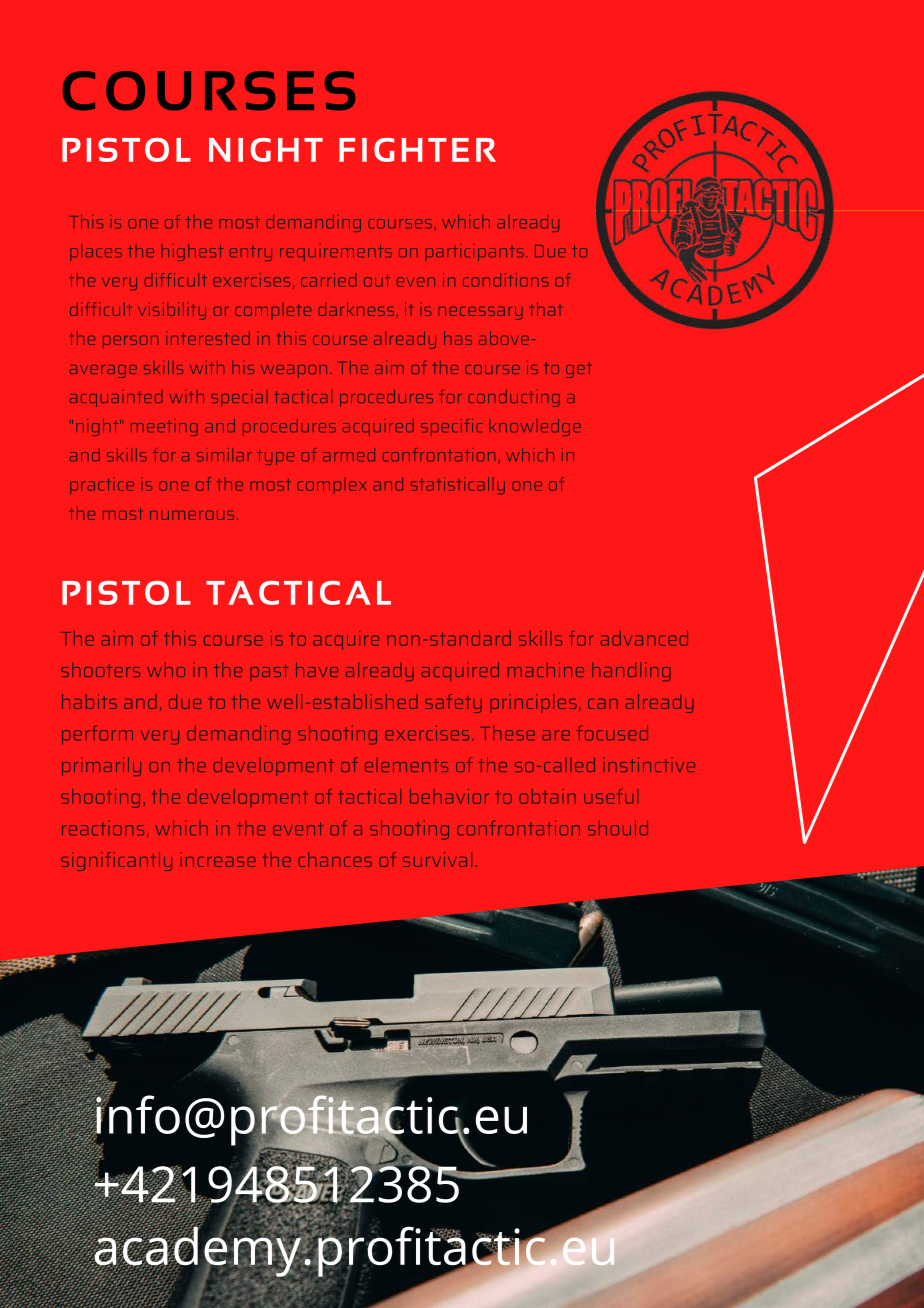 The height and width of the screenshot is (1308, 924). I want to click on have, so click(317, 669).
